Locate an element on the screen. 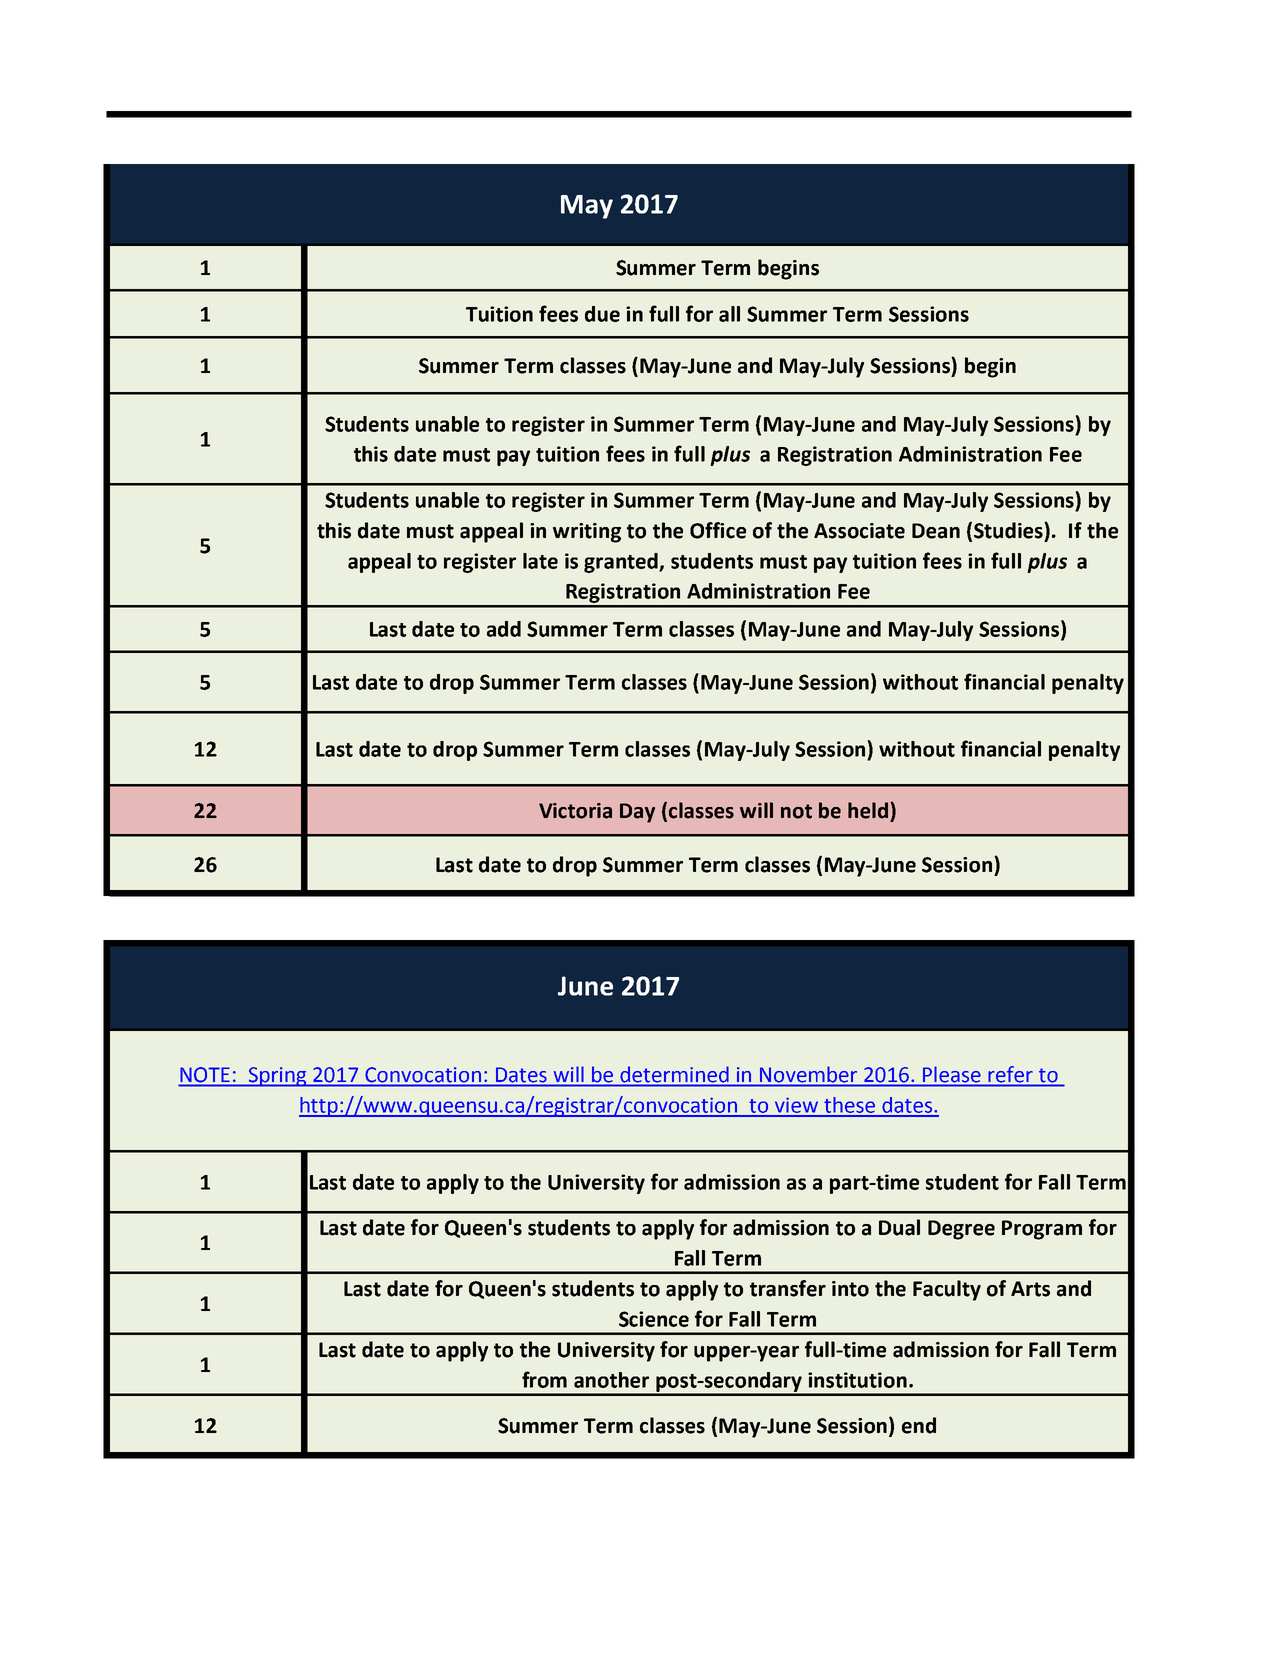 The image size is (1282, 1659). Please is located at coordinates (951, 1074).
